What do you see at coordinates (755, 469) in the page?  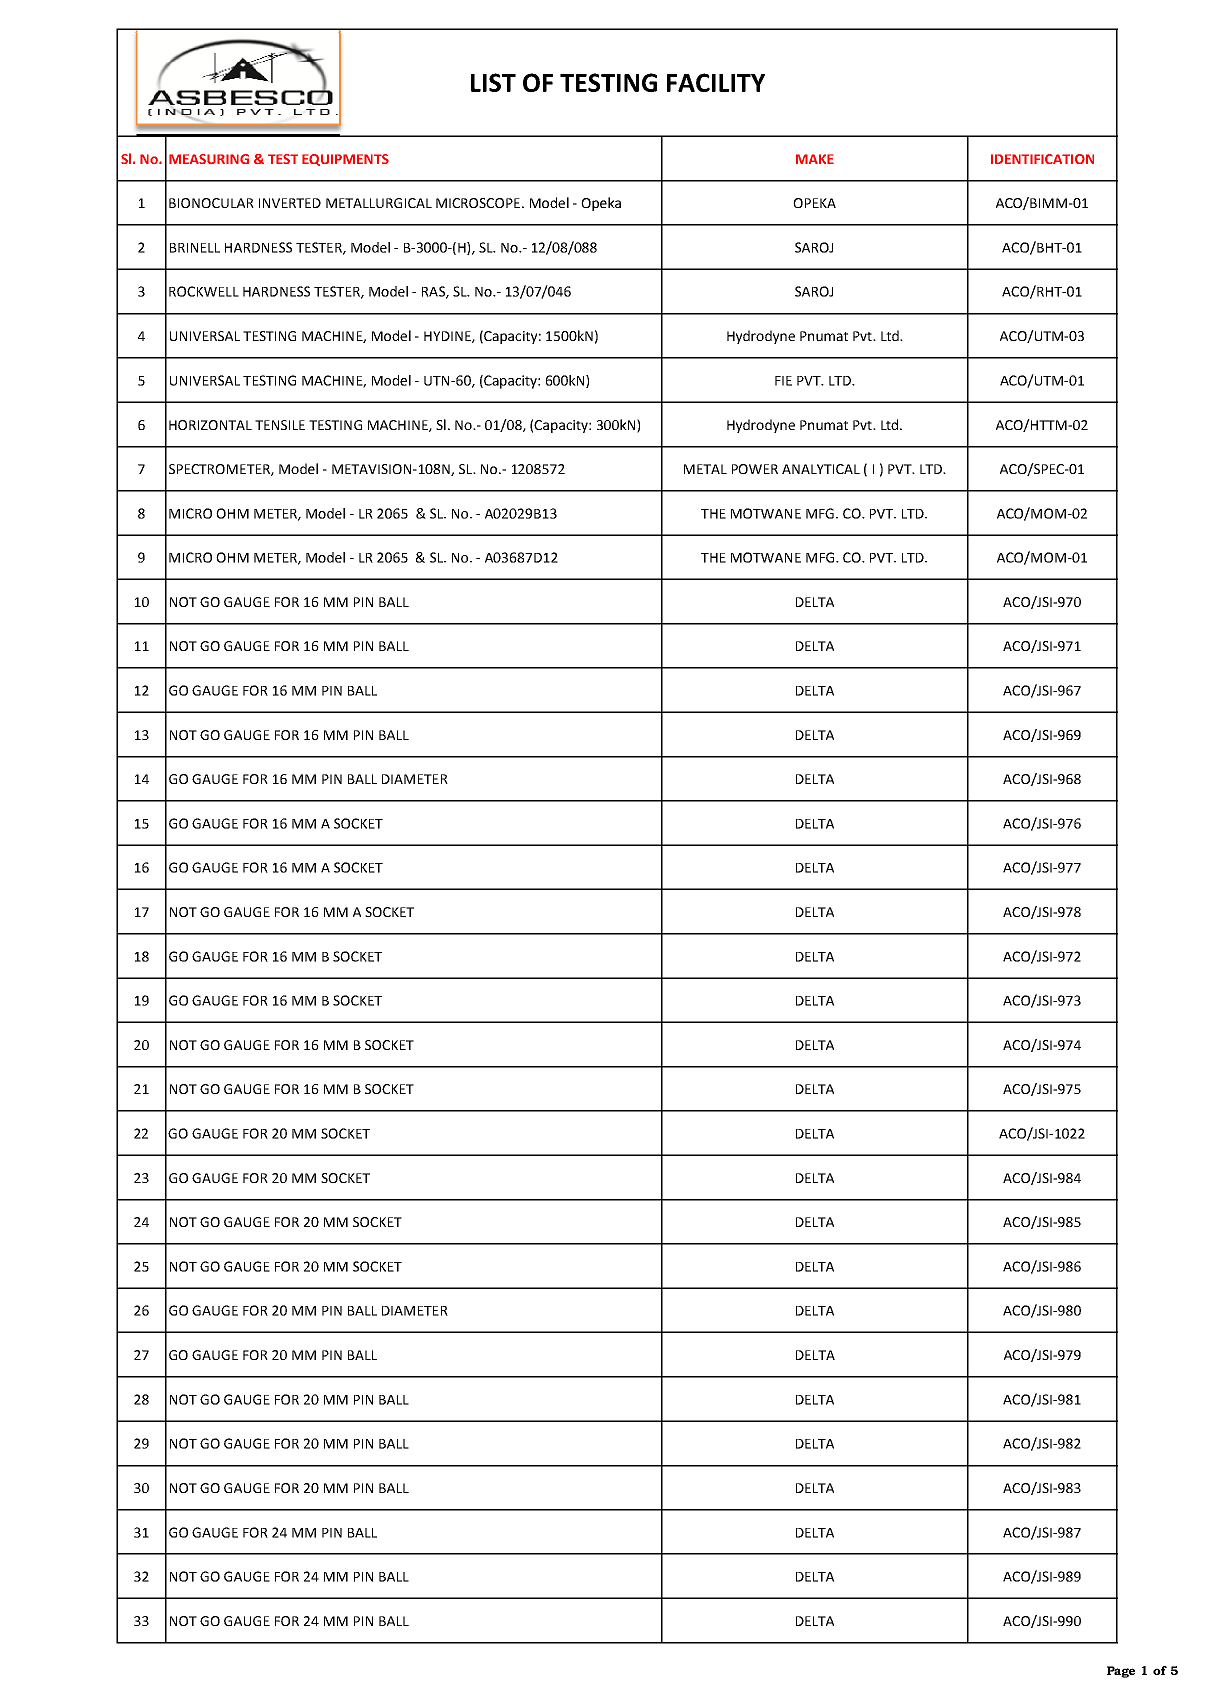 I see `POWER` at bounding box center [755, 469].
